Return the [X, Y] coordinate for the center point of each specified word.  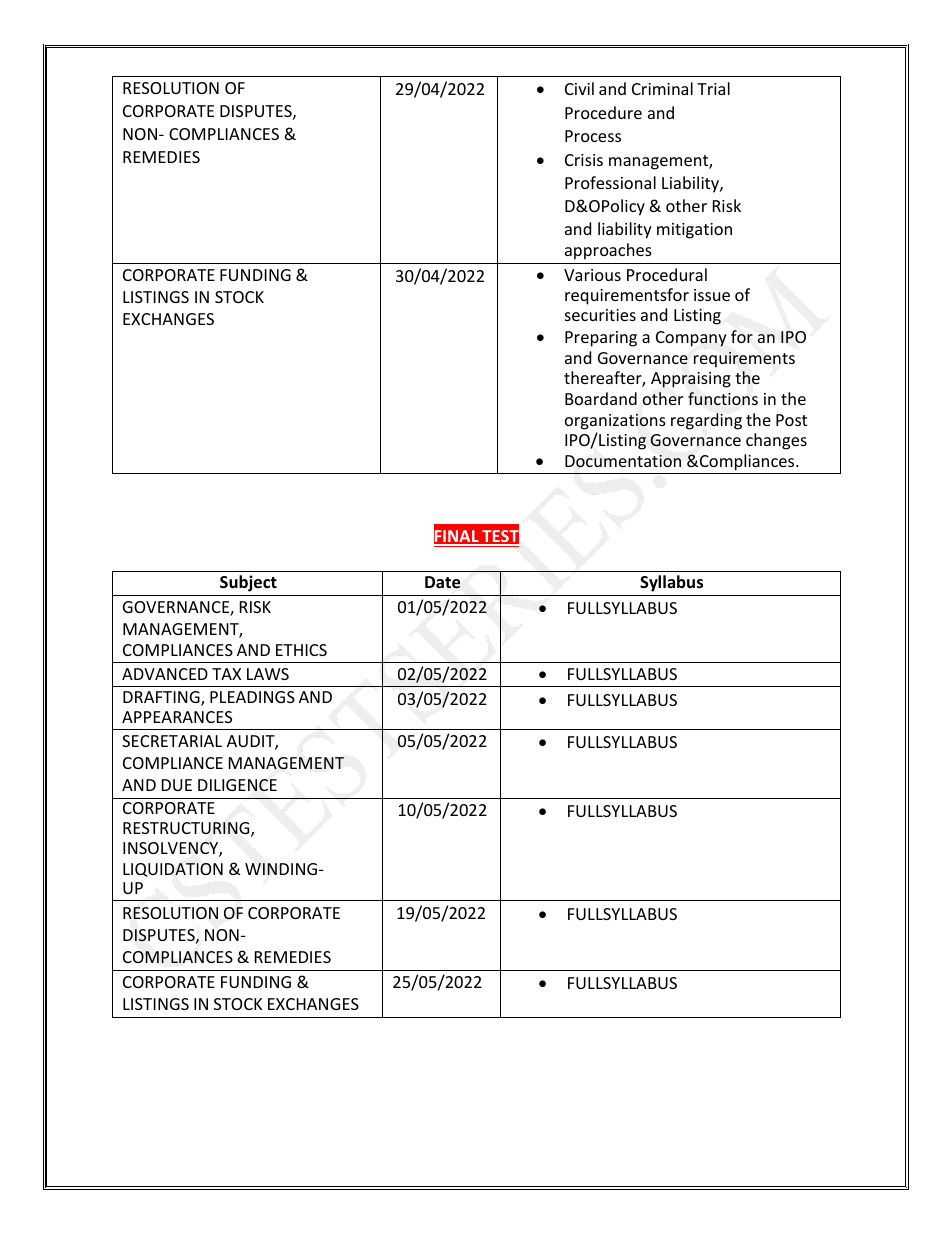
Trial [713, 88]
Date [442, 582]
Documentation [623, 461]
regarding [706, 421]
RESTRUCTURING [187, 829]
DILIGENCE [237, 785]
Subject [248, 583]
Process [593, 136]
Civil [579, 88]
